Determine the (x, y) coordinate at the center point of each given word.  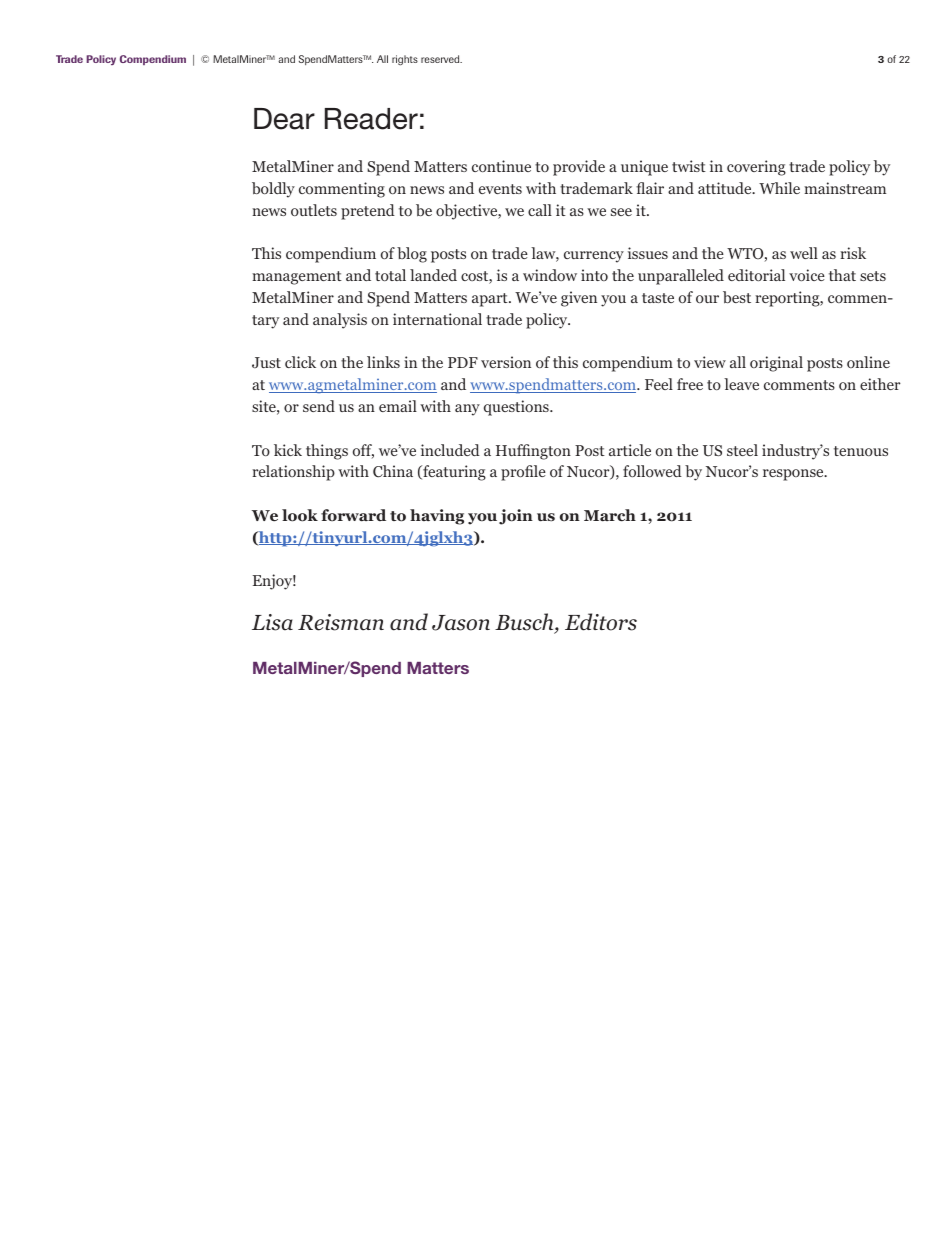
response (794, 475)
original (776, 364)
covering (756, 168)
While (779, 188)
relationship (293, 473)
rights (405, 60)
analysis (340, 321)
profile (523, 473)
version (506, 362)
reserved (441, 59)
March (610, 515)
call (540, 210)
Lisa (272, 622)
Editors (601, 622)
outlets (314, 210)
